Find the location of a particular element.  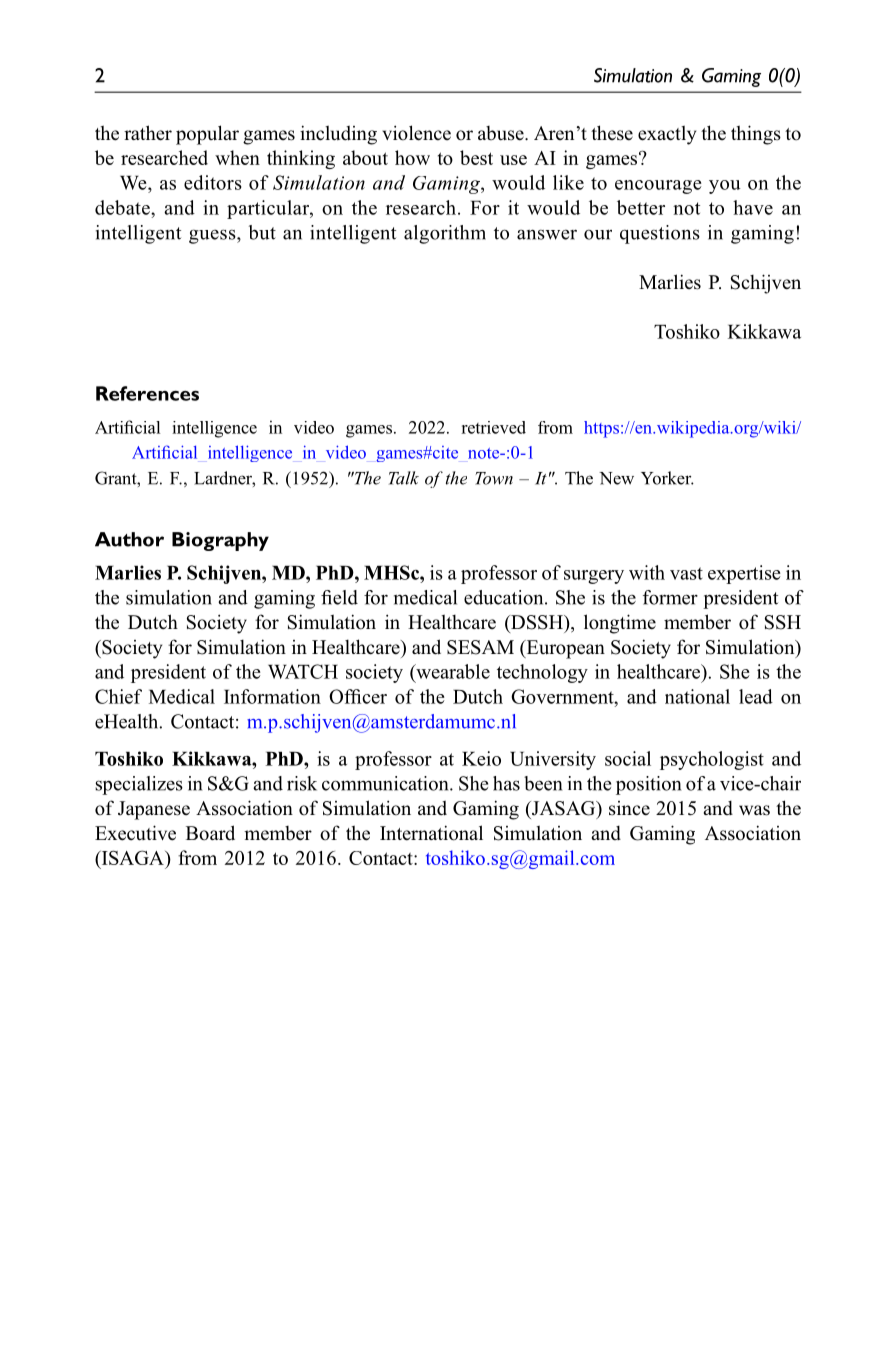

communication is located at coordinates (386, 783).
